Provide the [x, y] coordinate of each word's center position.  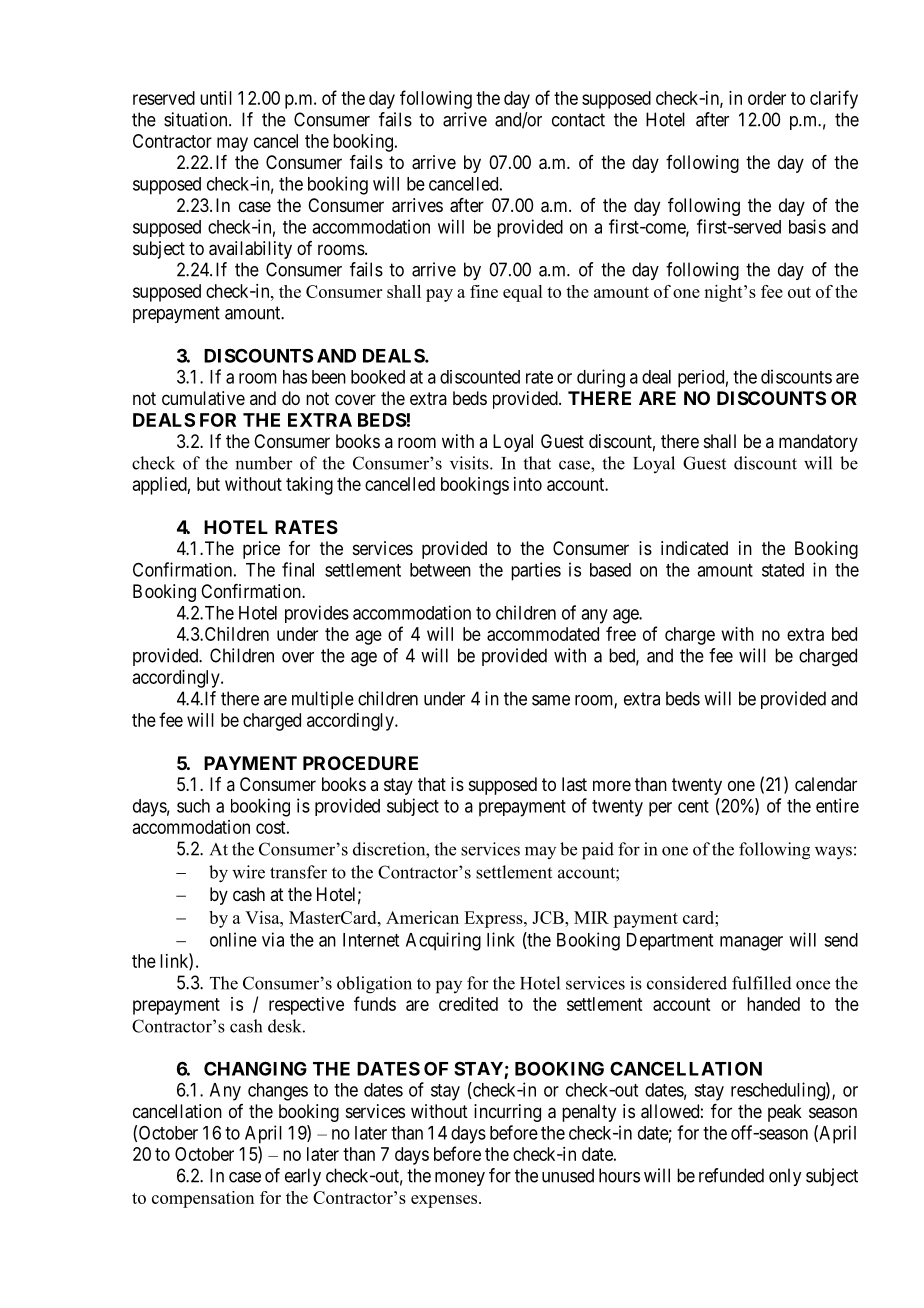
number [264, 463]
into [528, 484]
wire [248, 872]
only [785, 1177]
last [574, 784]
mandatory [818, 443]
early [303, 1177]
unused [568, 1175]
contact [578, 120]
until [216, 98]
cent [693, 806]
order [767, 98]
